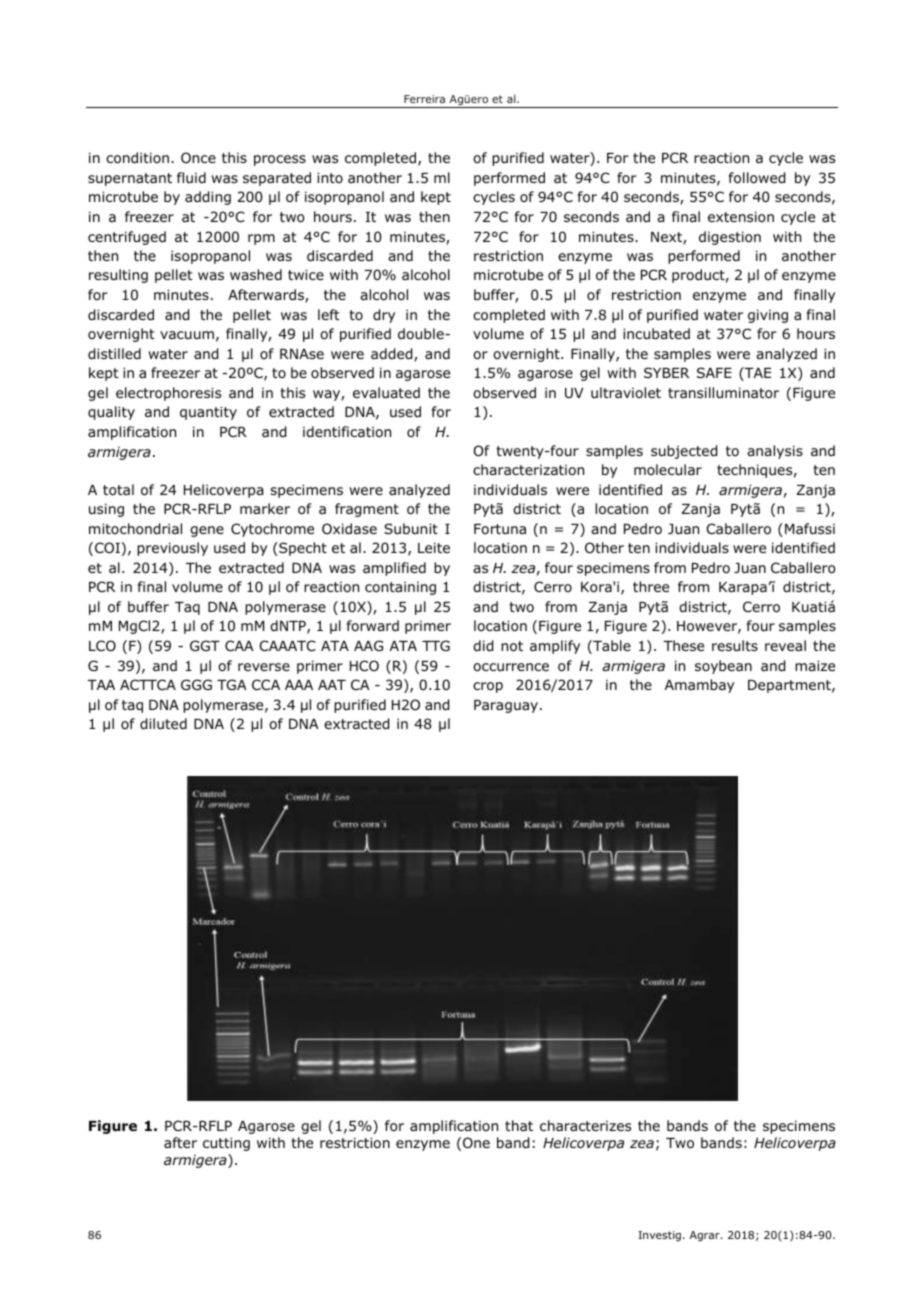  What do you see at coordinates (226, 1144) in the screenshot?
I see `cutting` at bounding box center [226, 1144].
